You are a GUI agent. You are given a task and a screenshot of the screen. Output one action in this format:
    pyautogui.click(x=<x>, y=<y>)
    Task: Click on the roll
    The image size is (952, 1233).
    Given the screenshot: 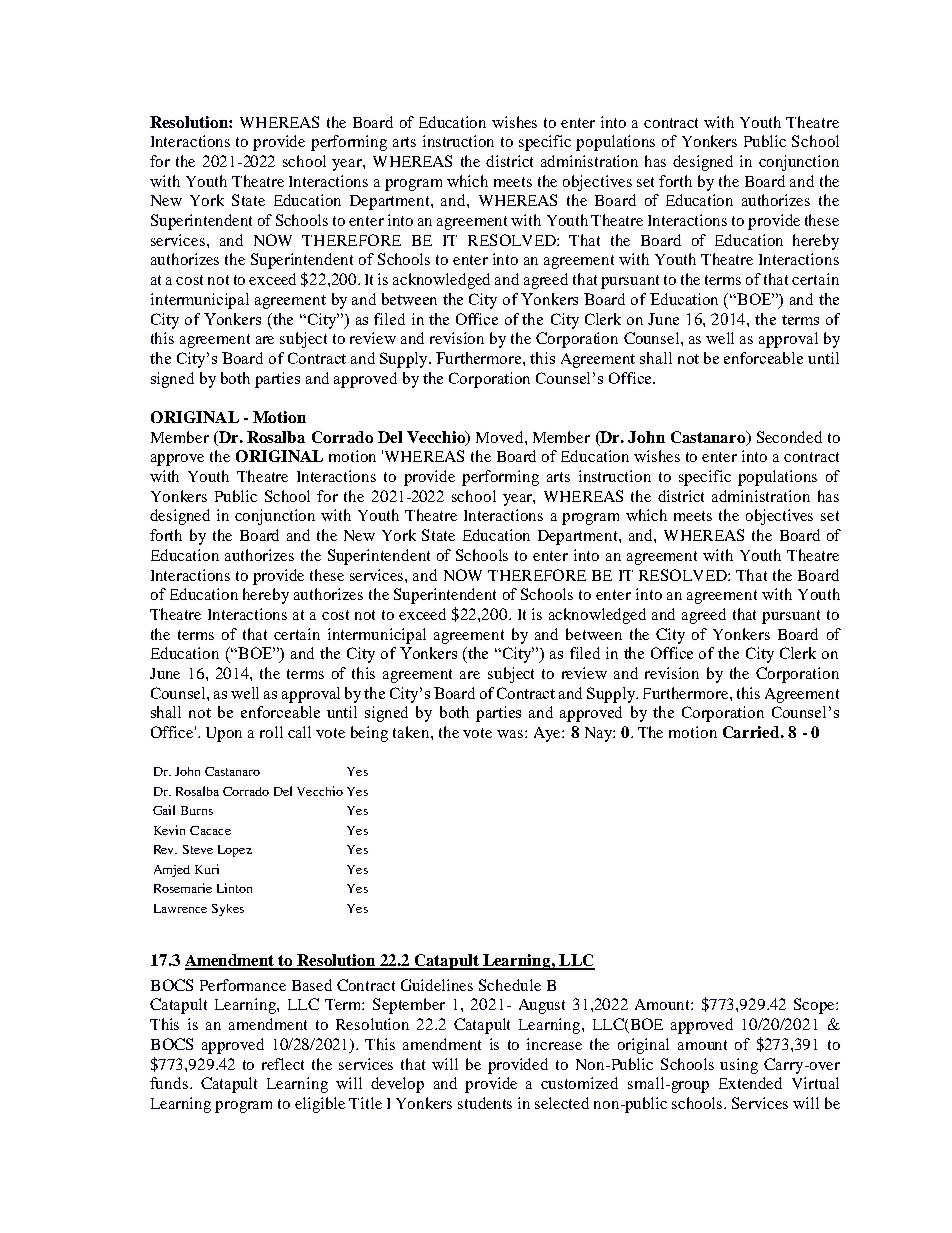 What is the action you would take?
    pyautogui.click(x=271, y=732)
